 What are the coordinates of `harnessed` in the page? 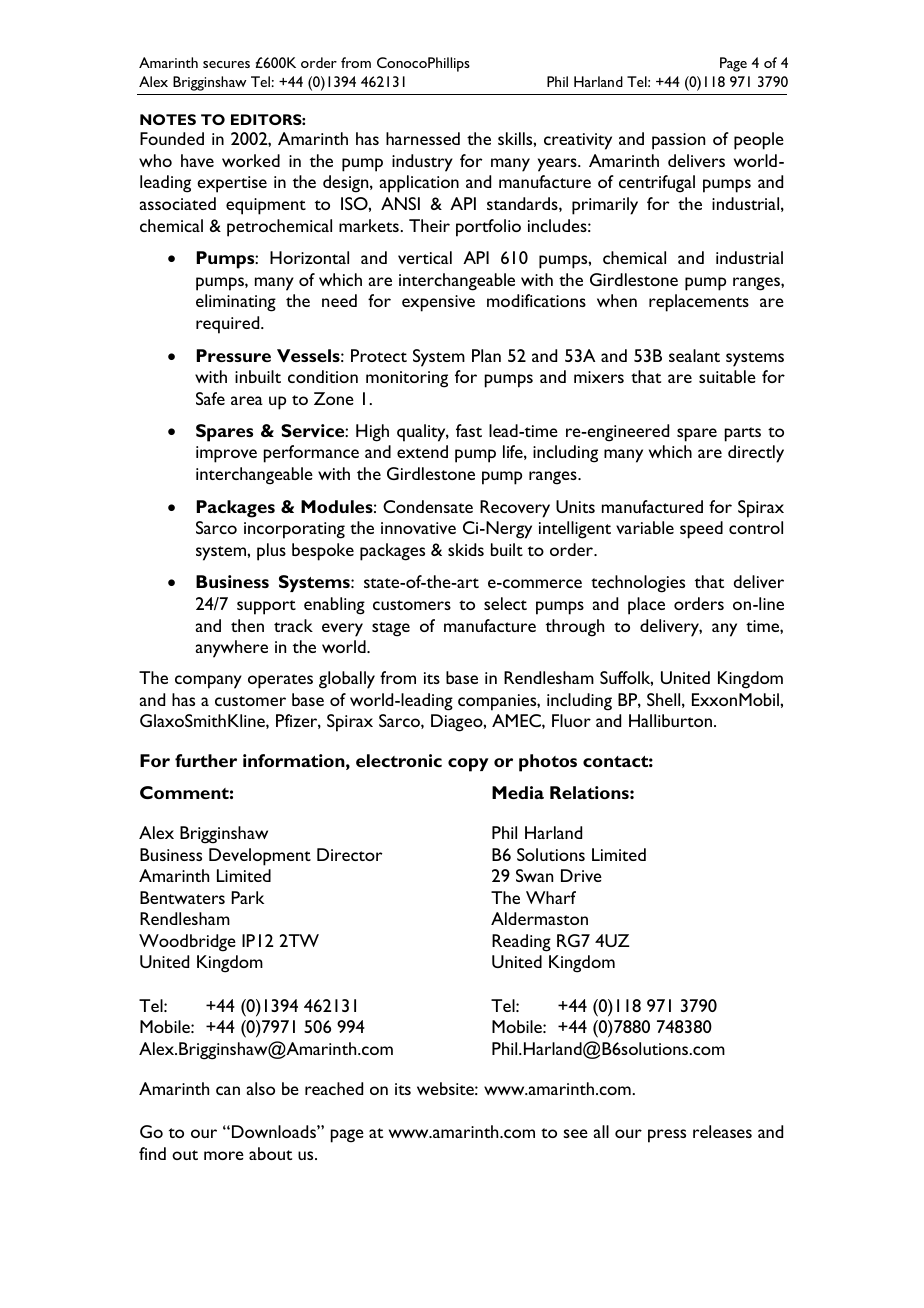 It's located at (423, 138).
